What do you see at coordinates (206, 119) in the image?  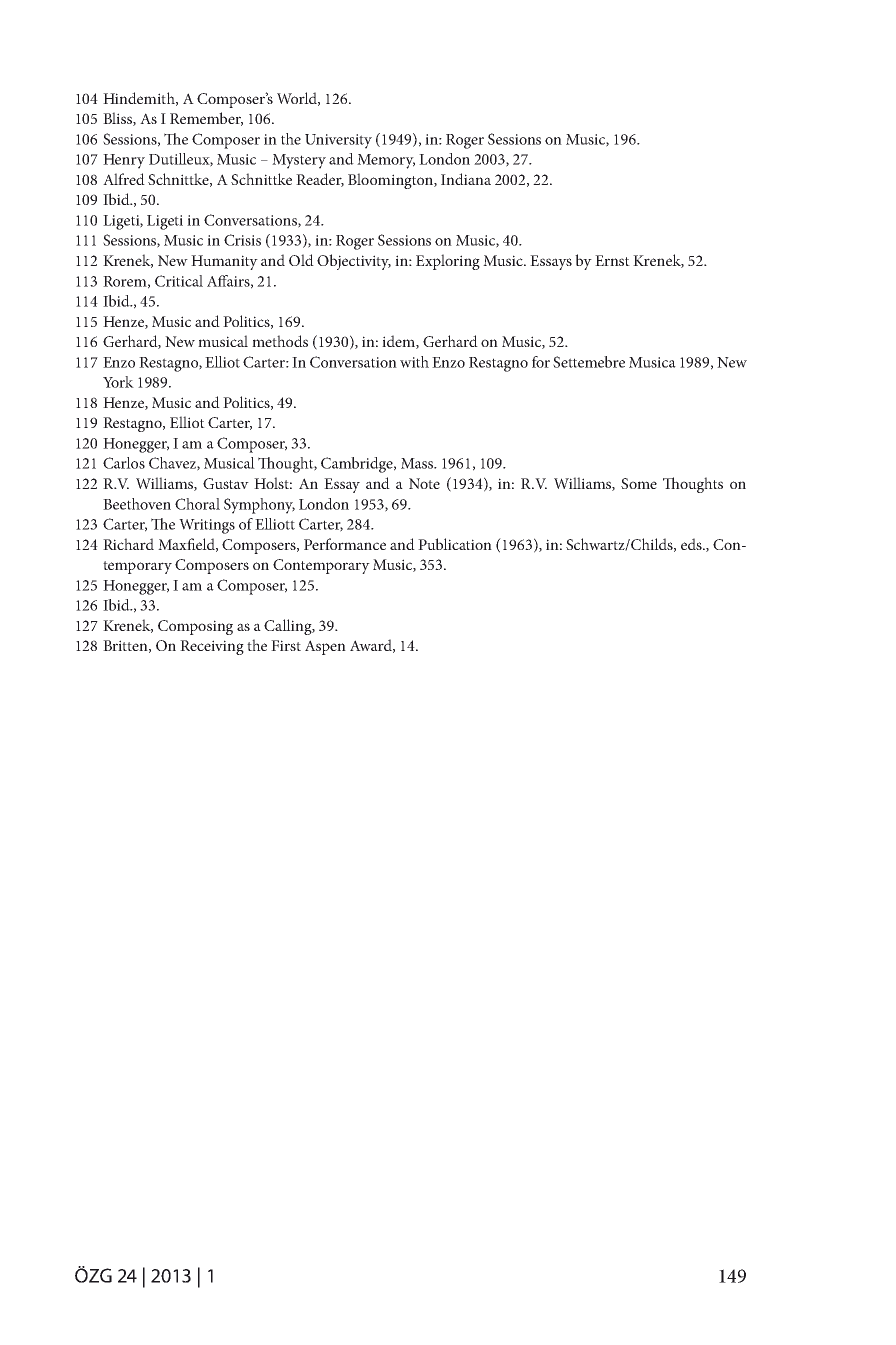 I see `Remember` at bounding box center [206, 119].
